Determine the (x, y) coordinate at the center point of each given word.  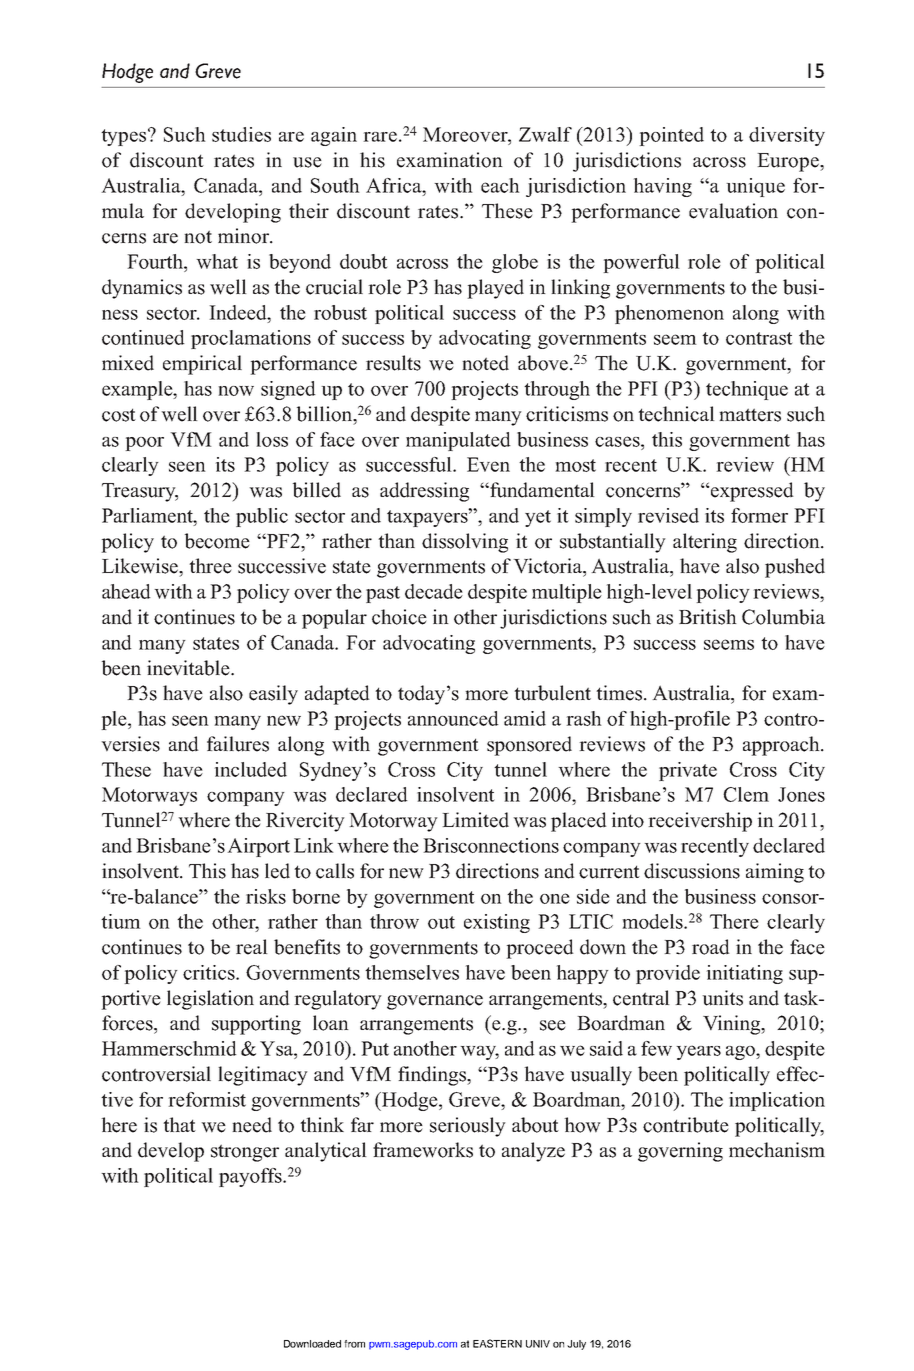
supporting (256, 1025)
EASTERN (497, 1343)
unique (755, 187)
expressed (751, 492)
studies (241, 134)
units (722, 998)
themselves (412, 972)
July (576, 1345)
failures (238, 744)
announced (453, 718)
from (354, 1344)
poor (144, 444)
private (688, 771)
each (500, 185)
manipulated (458, 441)
